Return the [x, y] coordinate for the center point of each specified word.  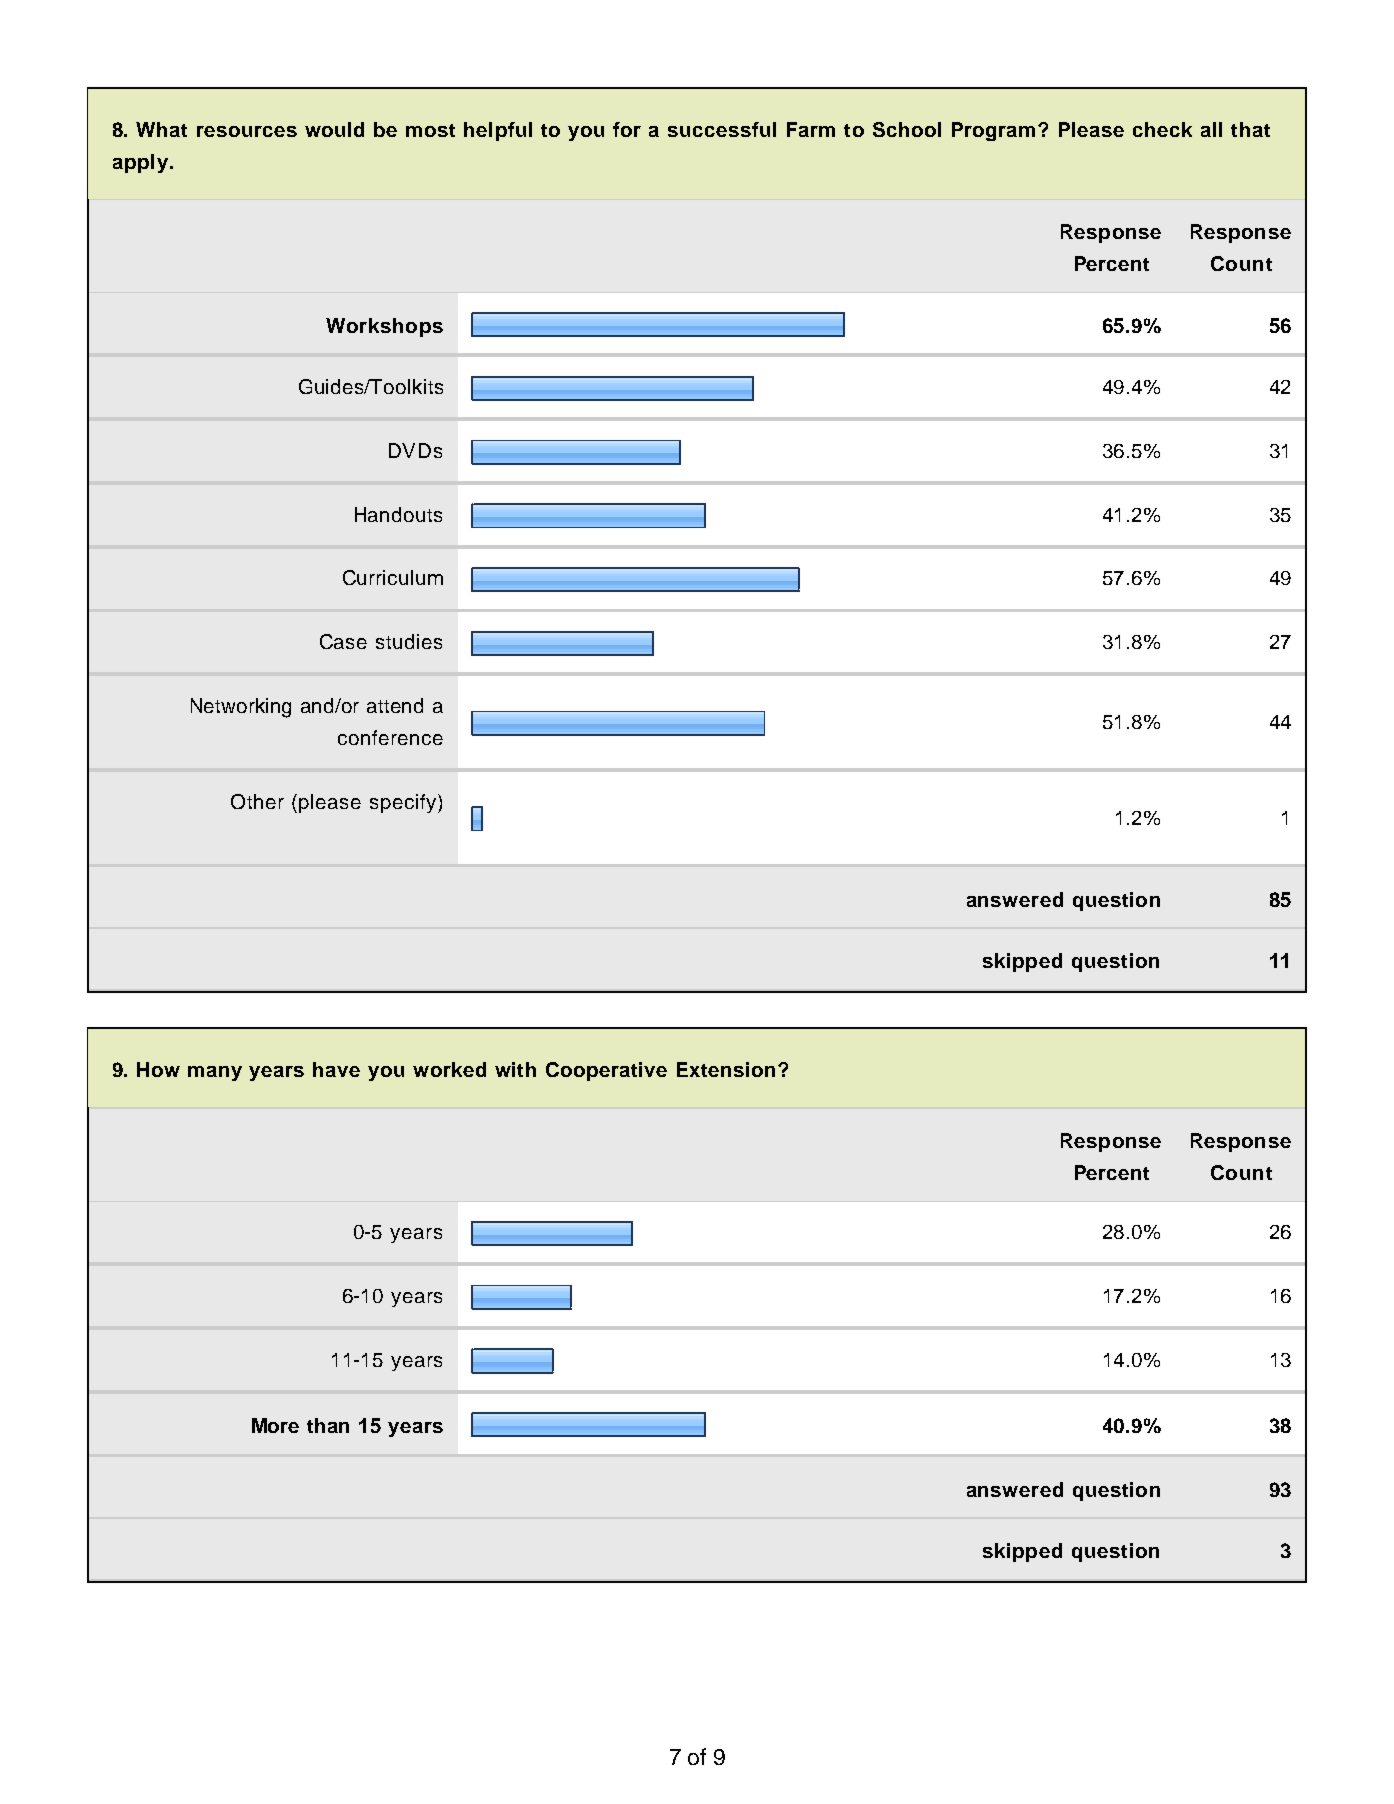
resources [247, 131]
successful [722, 129]
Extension [726, 1069]
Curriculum [393, 577]
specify [403, 803]
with [515, 1069]
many [215, 1073]
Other [257, 801]
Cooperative [606, 1071]
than [328, 1425]
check [1162, 129]
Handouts [398, 514]
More [275, 1425]
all [1211, 129]
